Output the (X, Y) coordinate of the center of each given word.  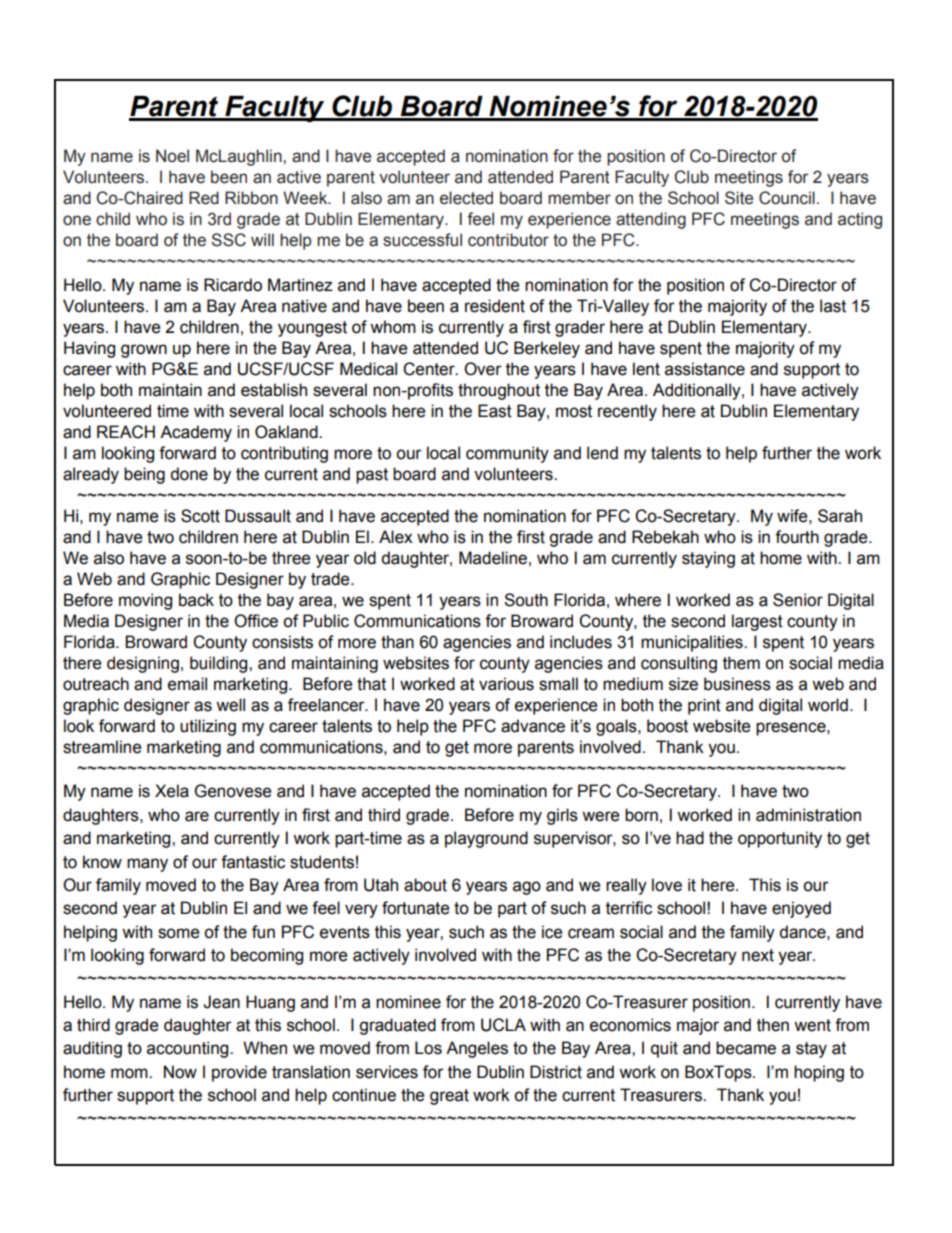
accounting (189, 1049)
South (526, 600)
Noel (172, 156)
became (746, 1048)
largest (757, 622)
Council (787, 198)
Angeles (477, 1049)
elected (466, 198)
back (196, 600)
